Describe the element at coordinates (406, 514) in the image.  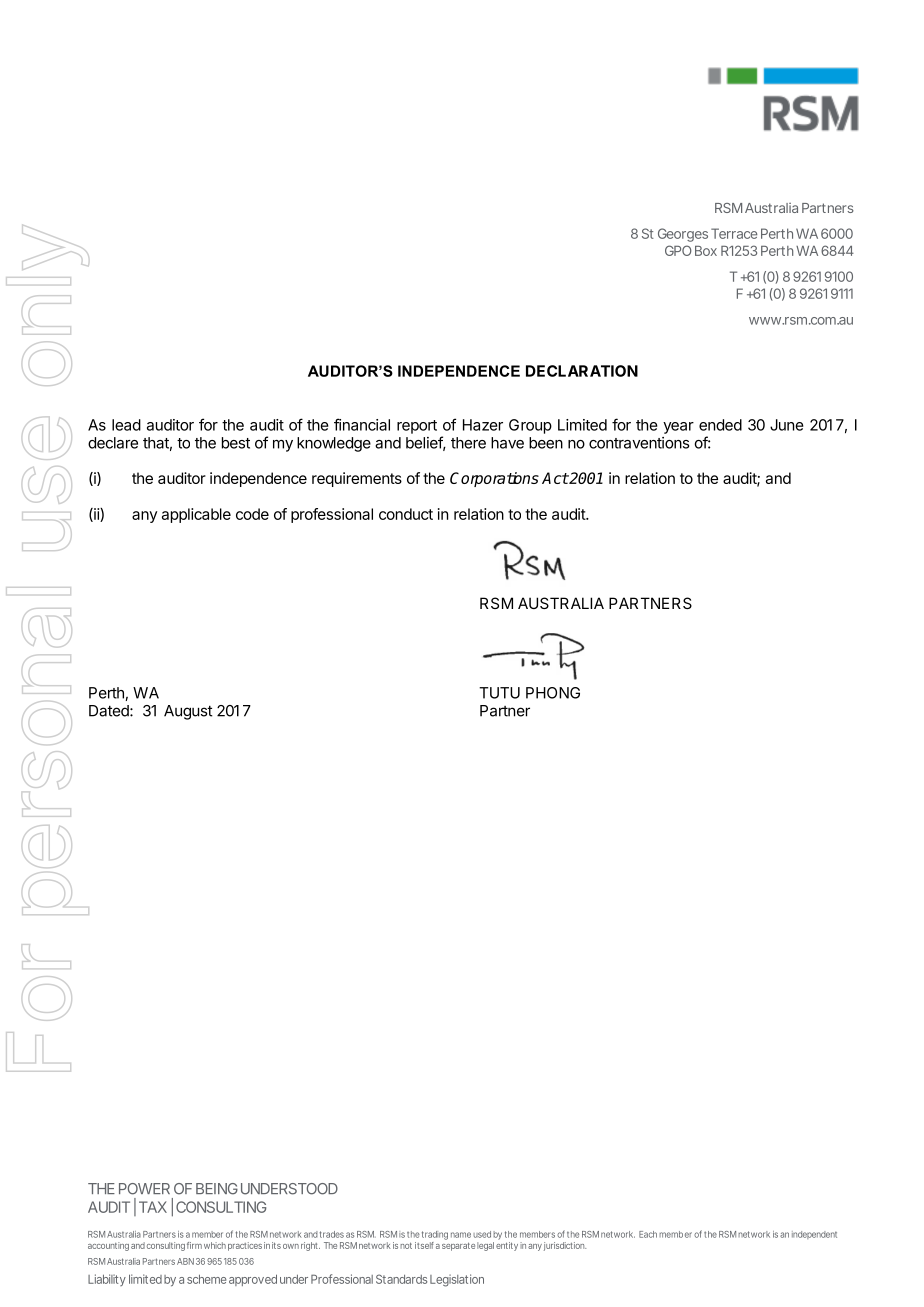
I see `conduct` at that location.
